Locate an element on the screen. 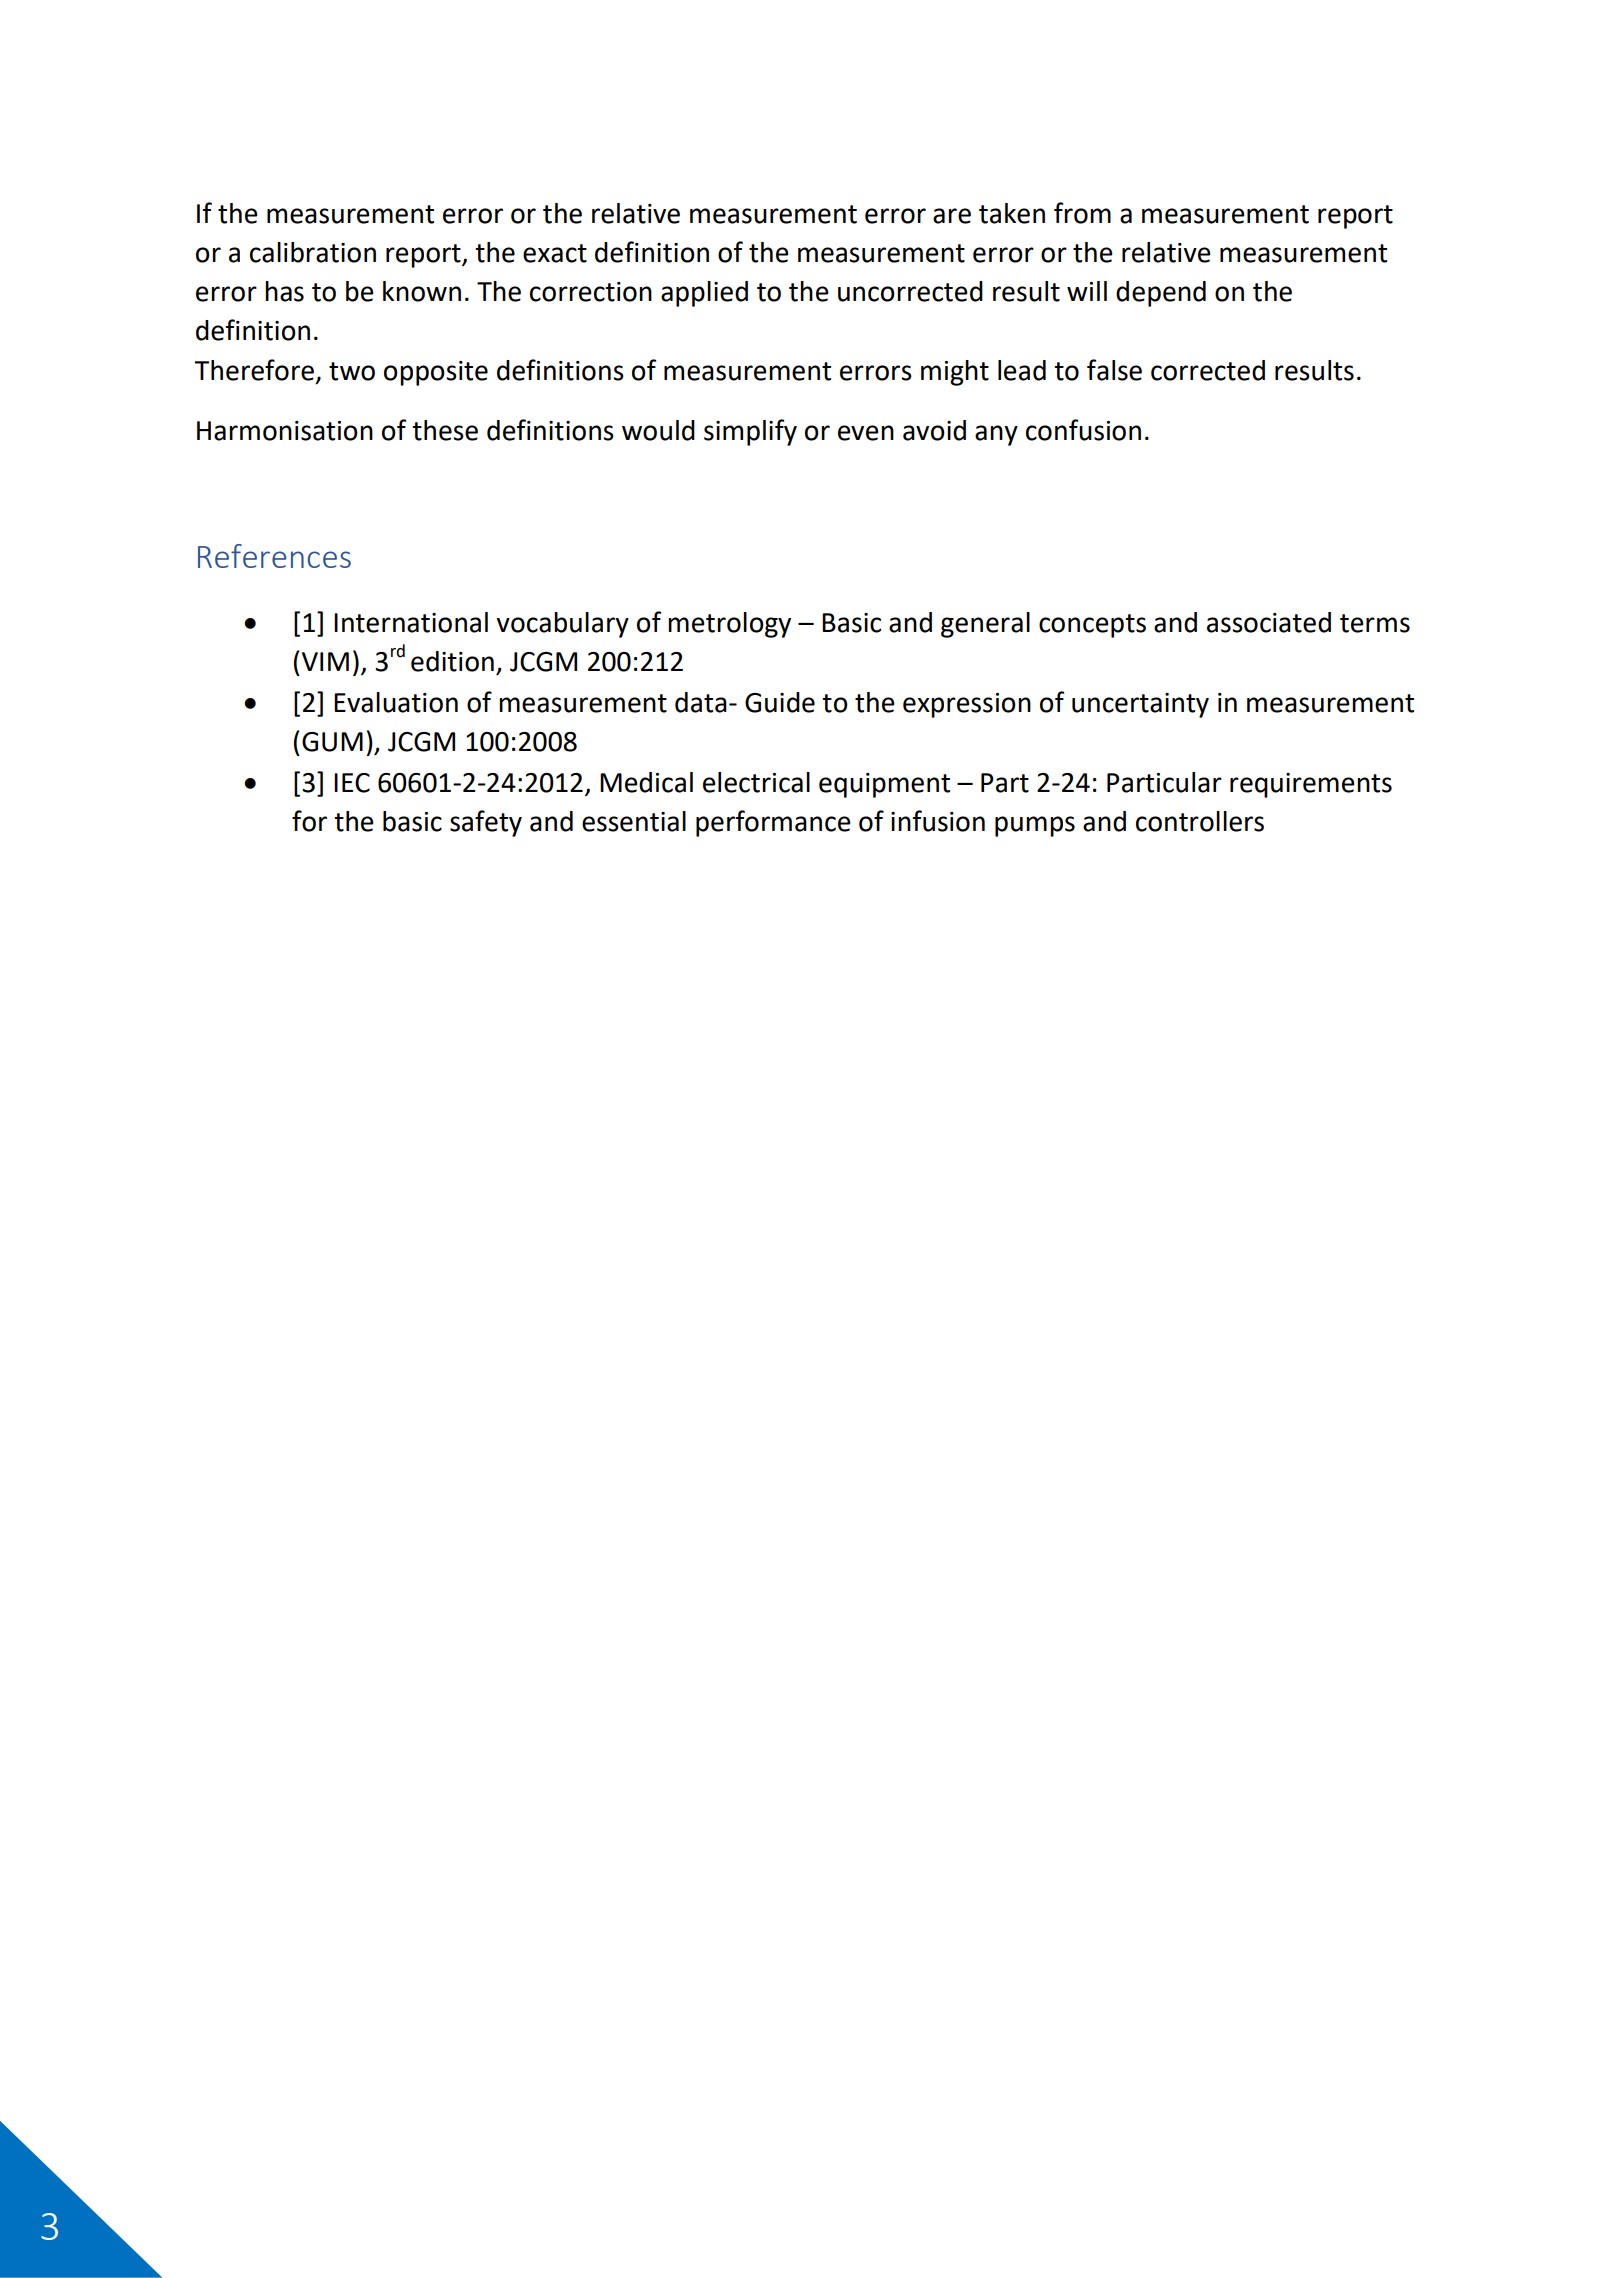 This screenshot has height=2278, width=1611. performance is located at coordinates (773, 823).
